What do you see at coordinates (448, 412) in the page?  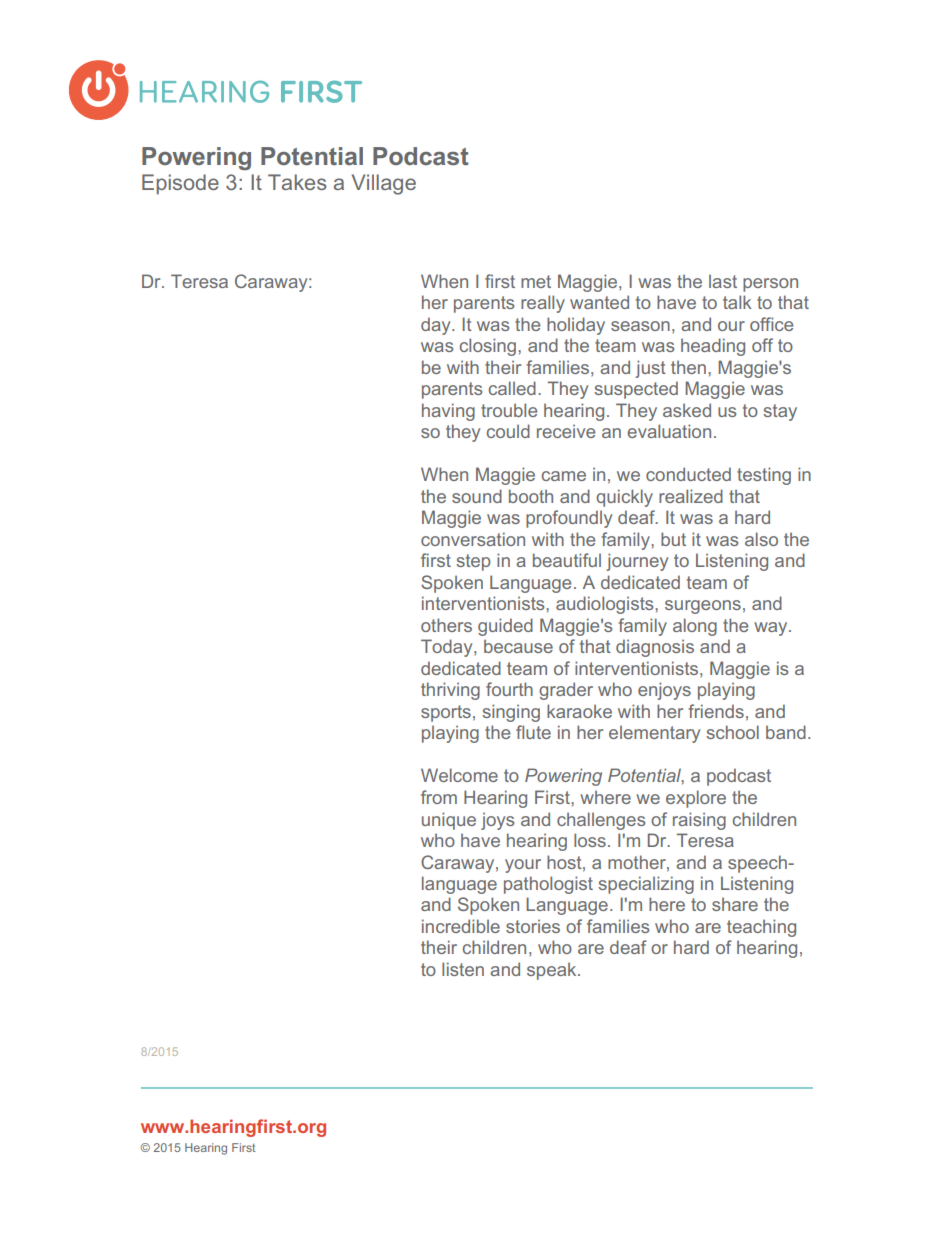 I see `having` at bounding box center [448, 412].
